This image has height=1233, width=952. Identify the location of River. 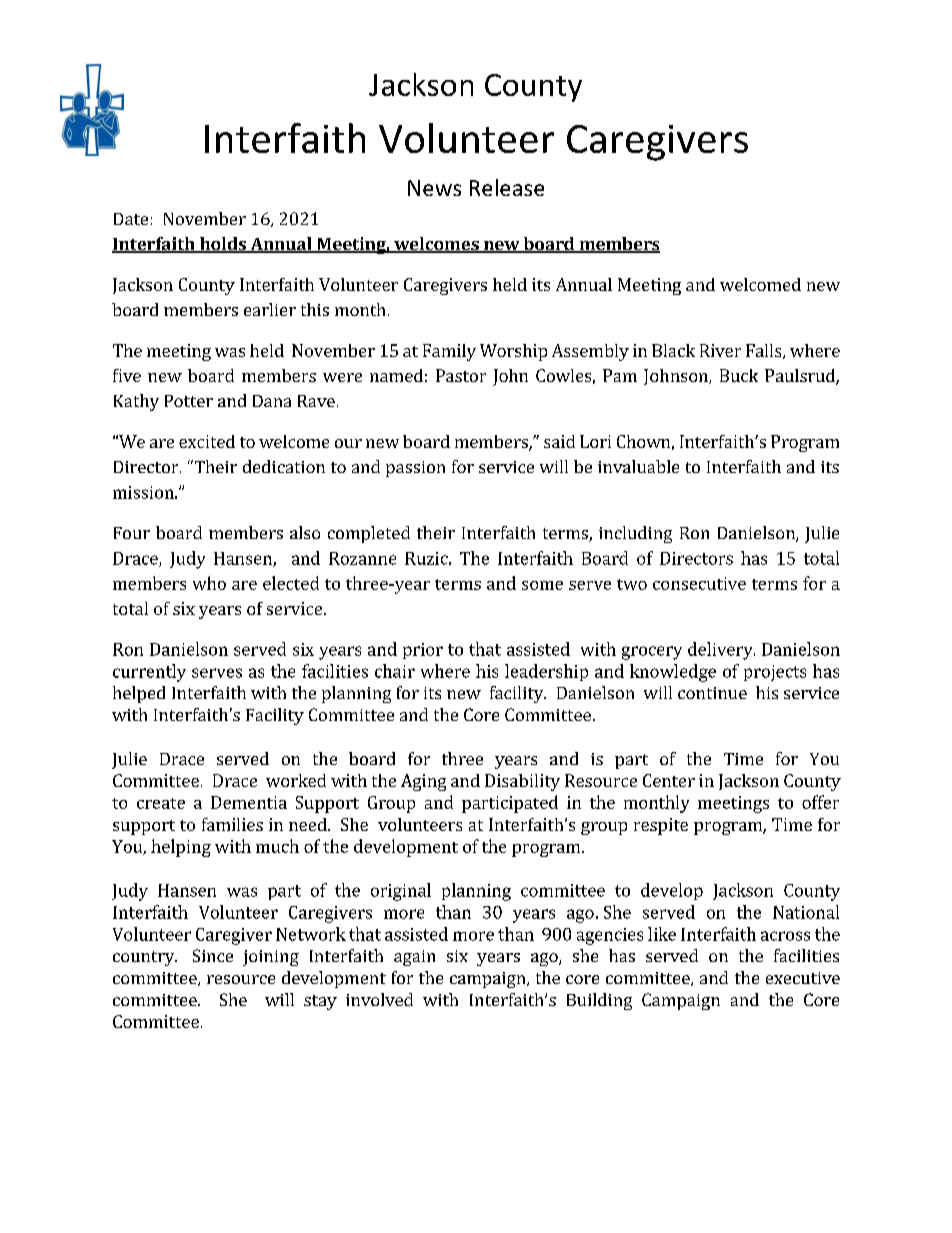
(720, 350).
